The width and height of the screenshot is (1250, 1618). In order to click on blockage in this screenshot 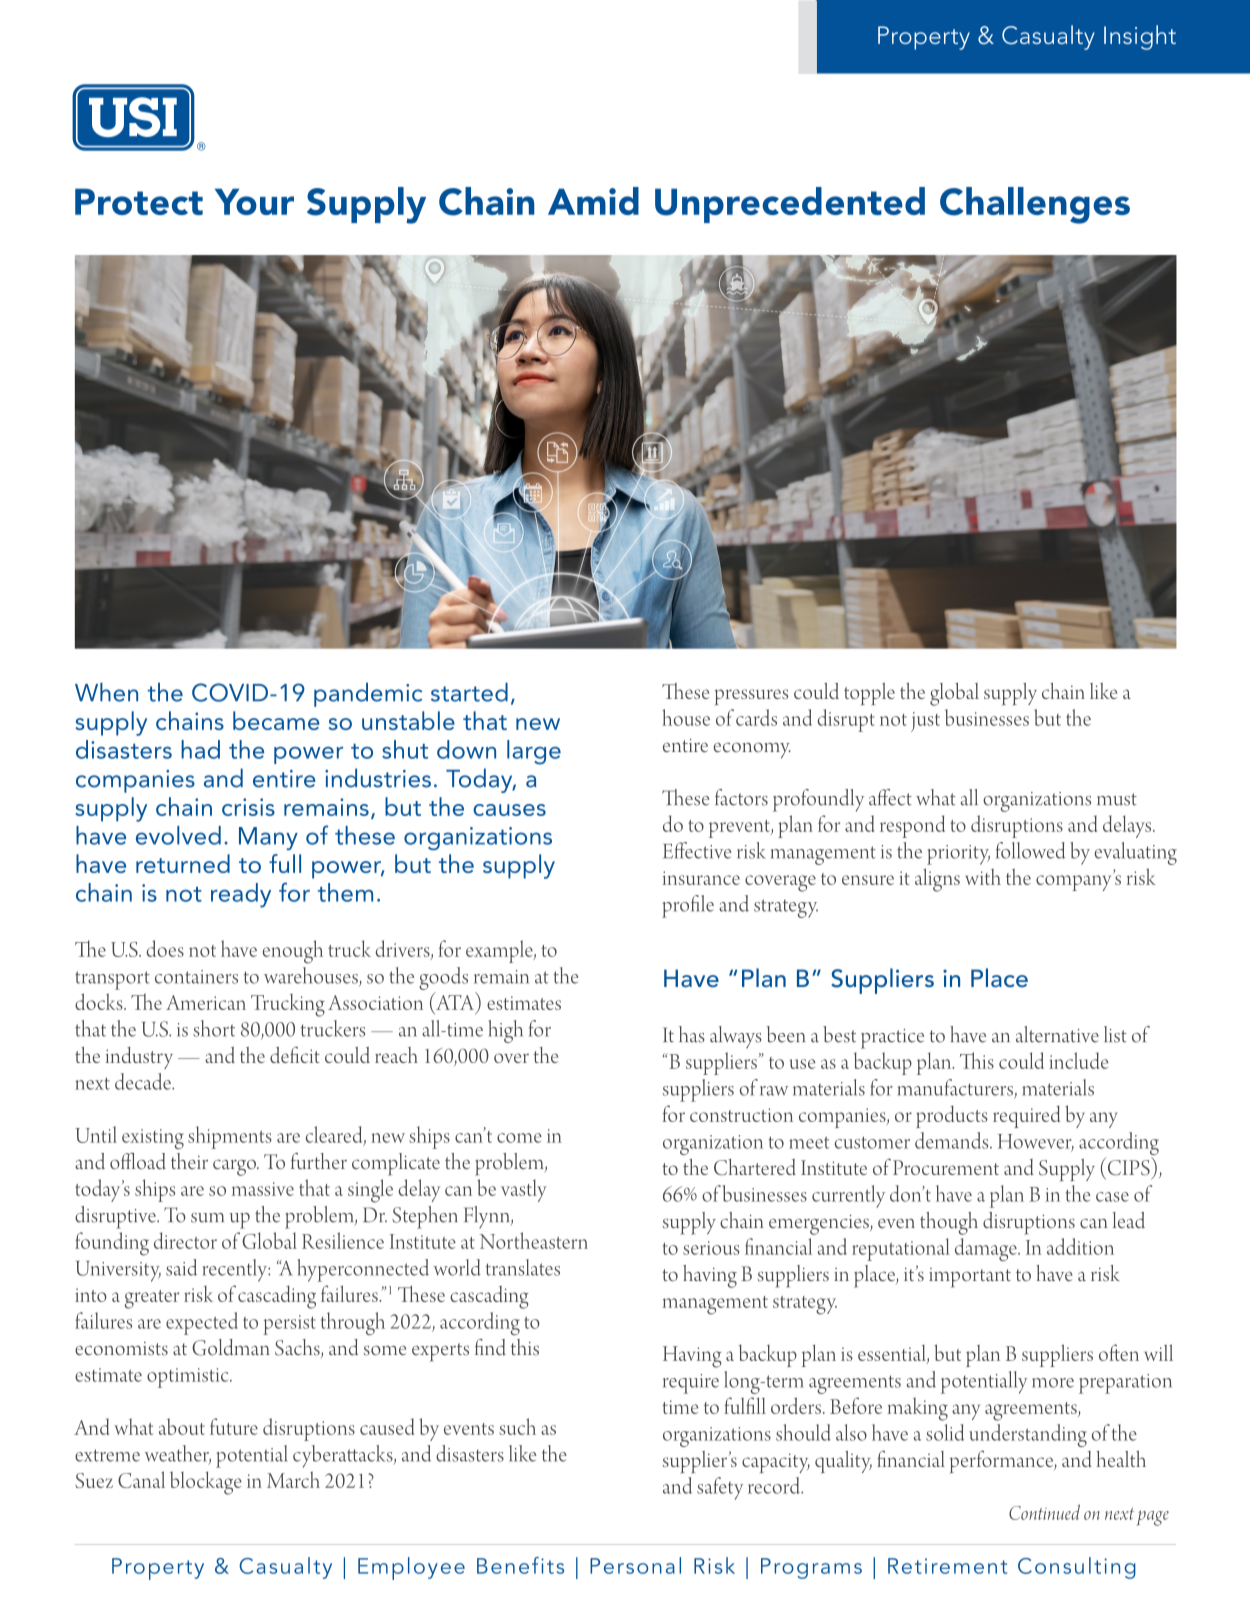, I will do `click(206, 1483)`.
